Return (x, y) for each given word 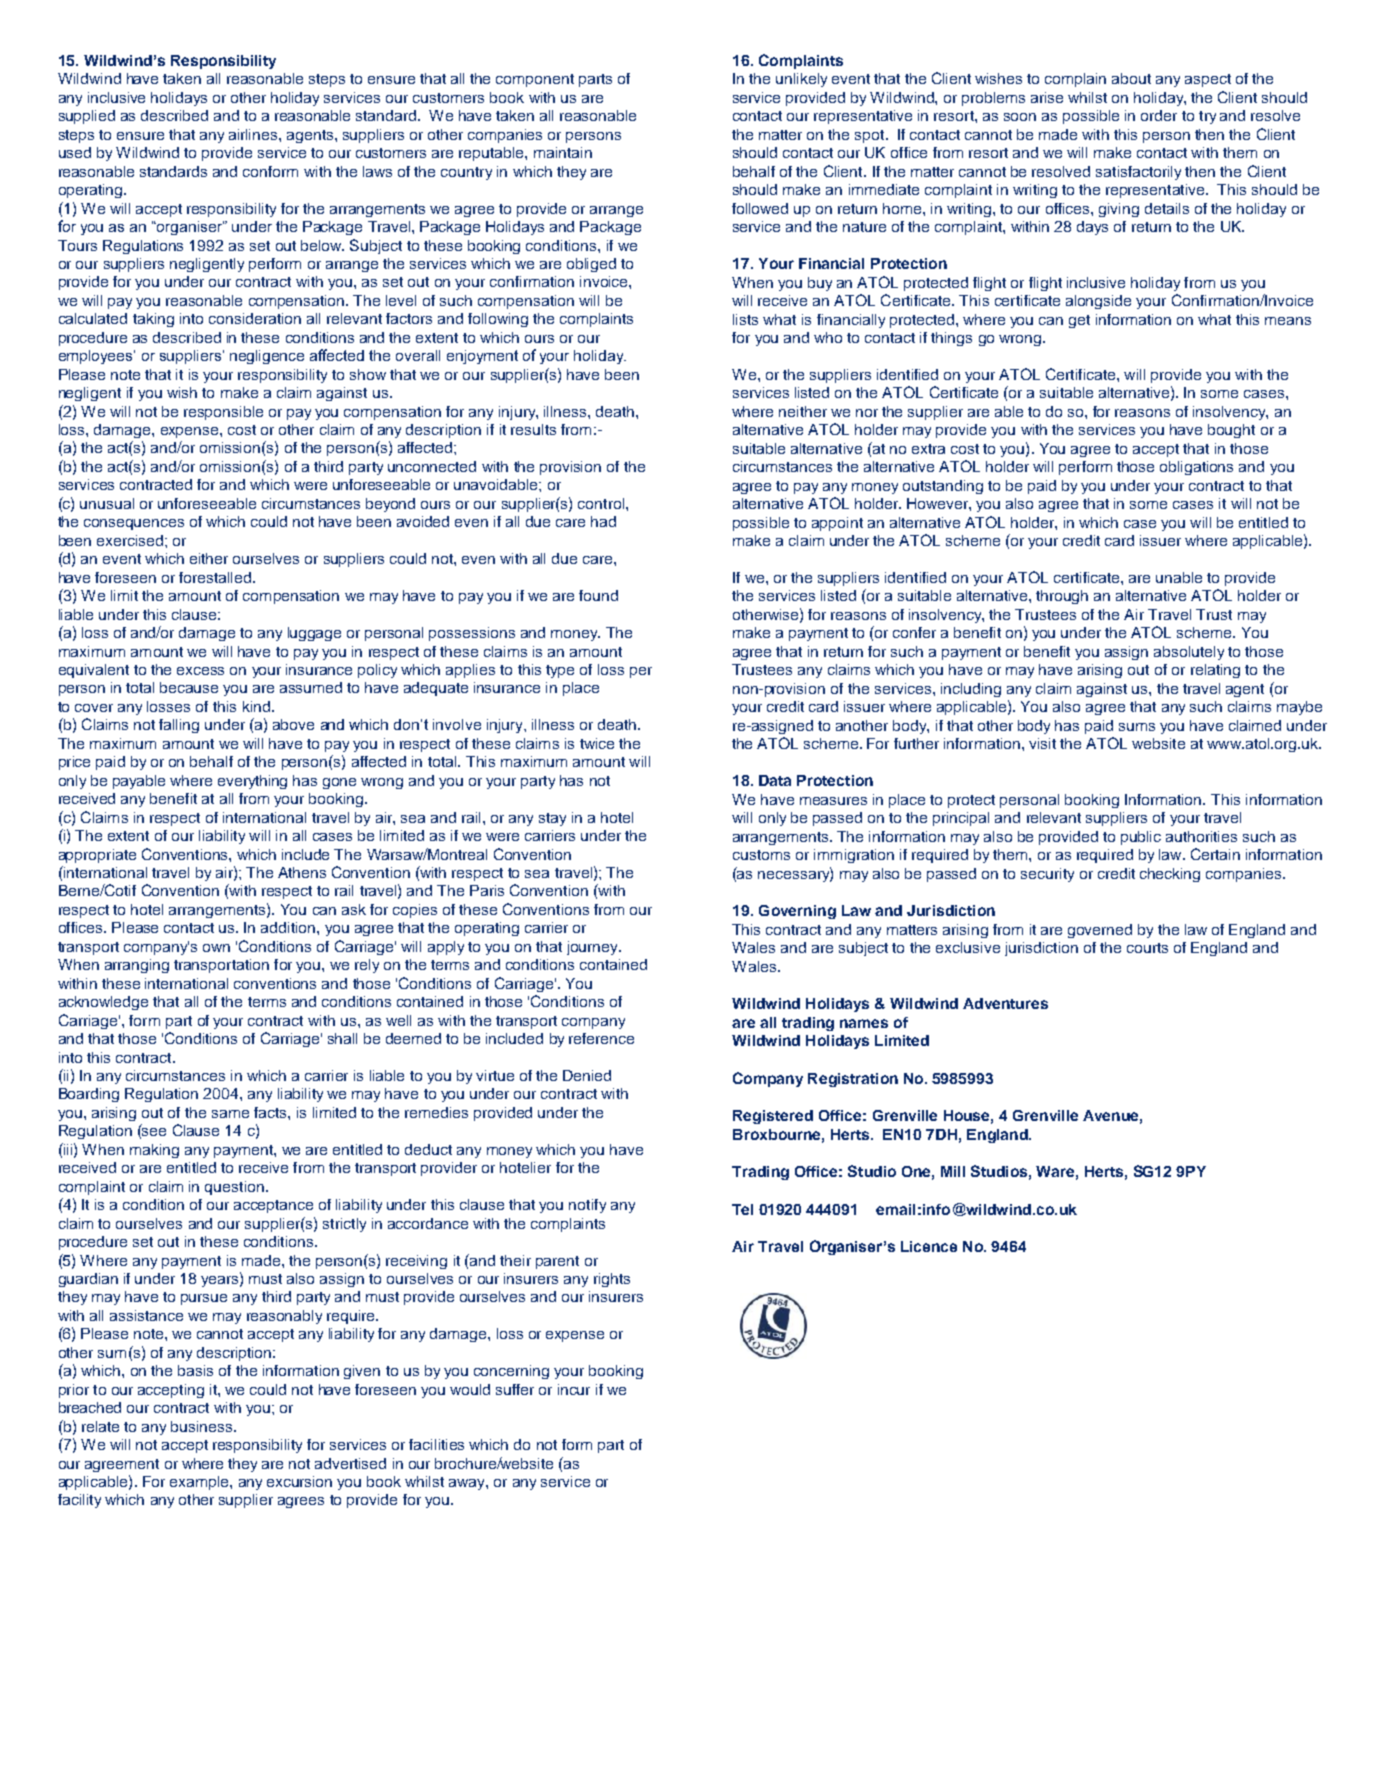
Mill (953, 1171)
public (1141, 838)
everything (252, 782)
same (230, 1114)
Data (775, 780)
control (601, 503)
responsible (223, 413)
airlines (254, 134)
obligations (1196, 468)
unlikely (801, 80)
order (1159, 115)
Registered (773, 1117)
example (200, 1483)
